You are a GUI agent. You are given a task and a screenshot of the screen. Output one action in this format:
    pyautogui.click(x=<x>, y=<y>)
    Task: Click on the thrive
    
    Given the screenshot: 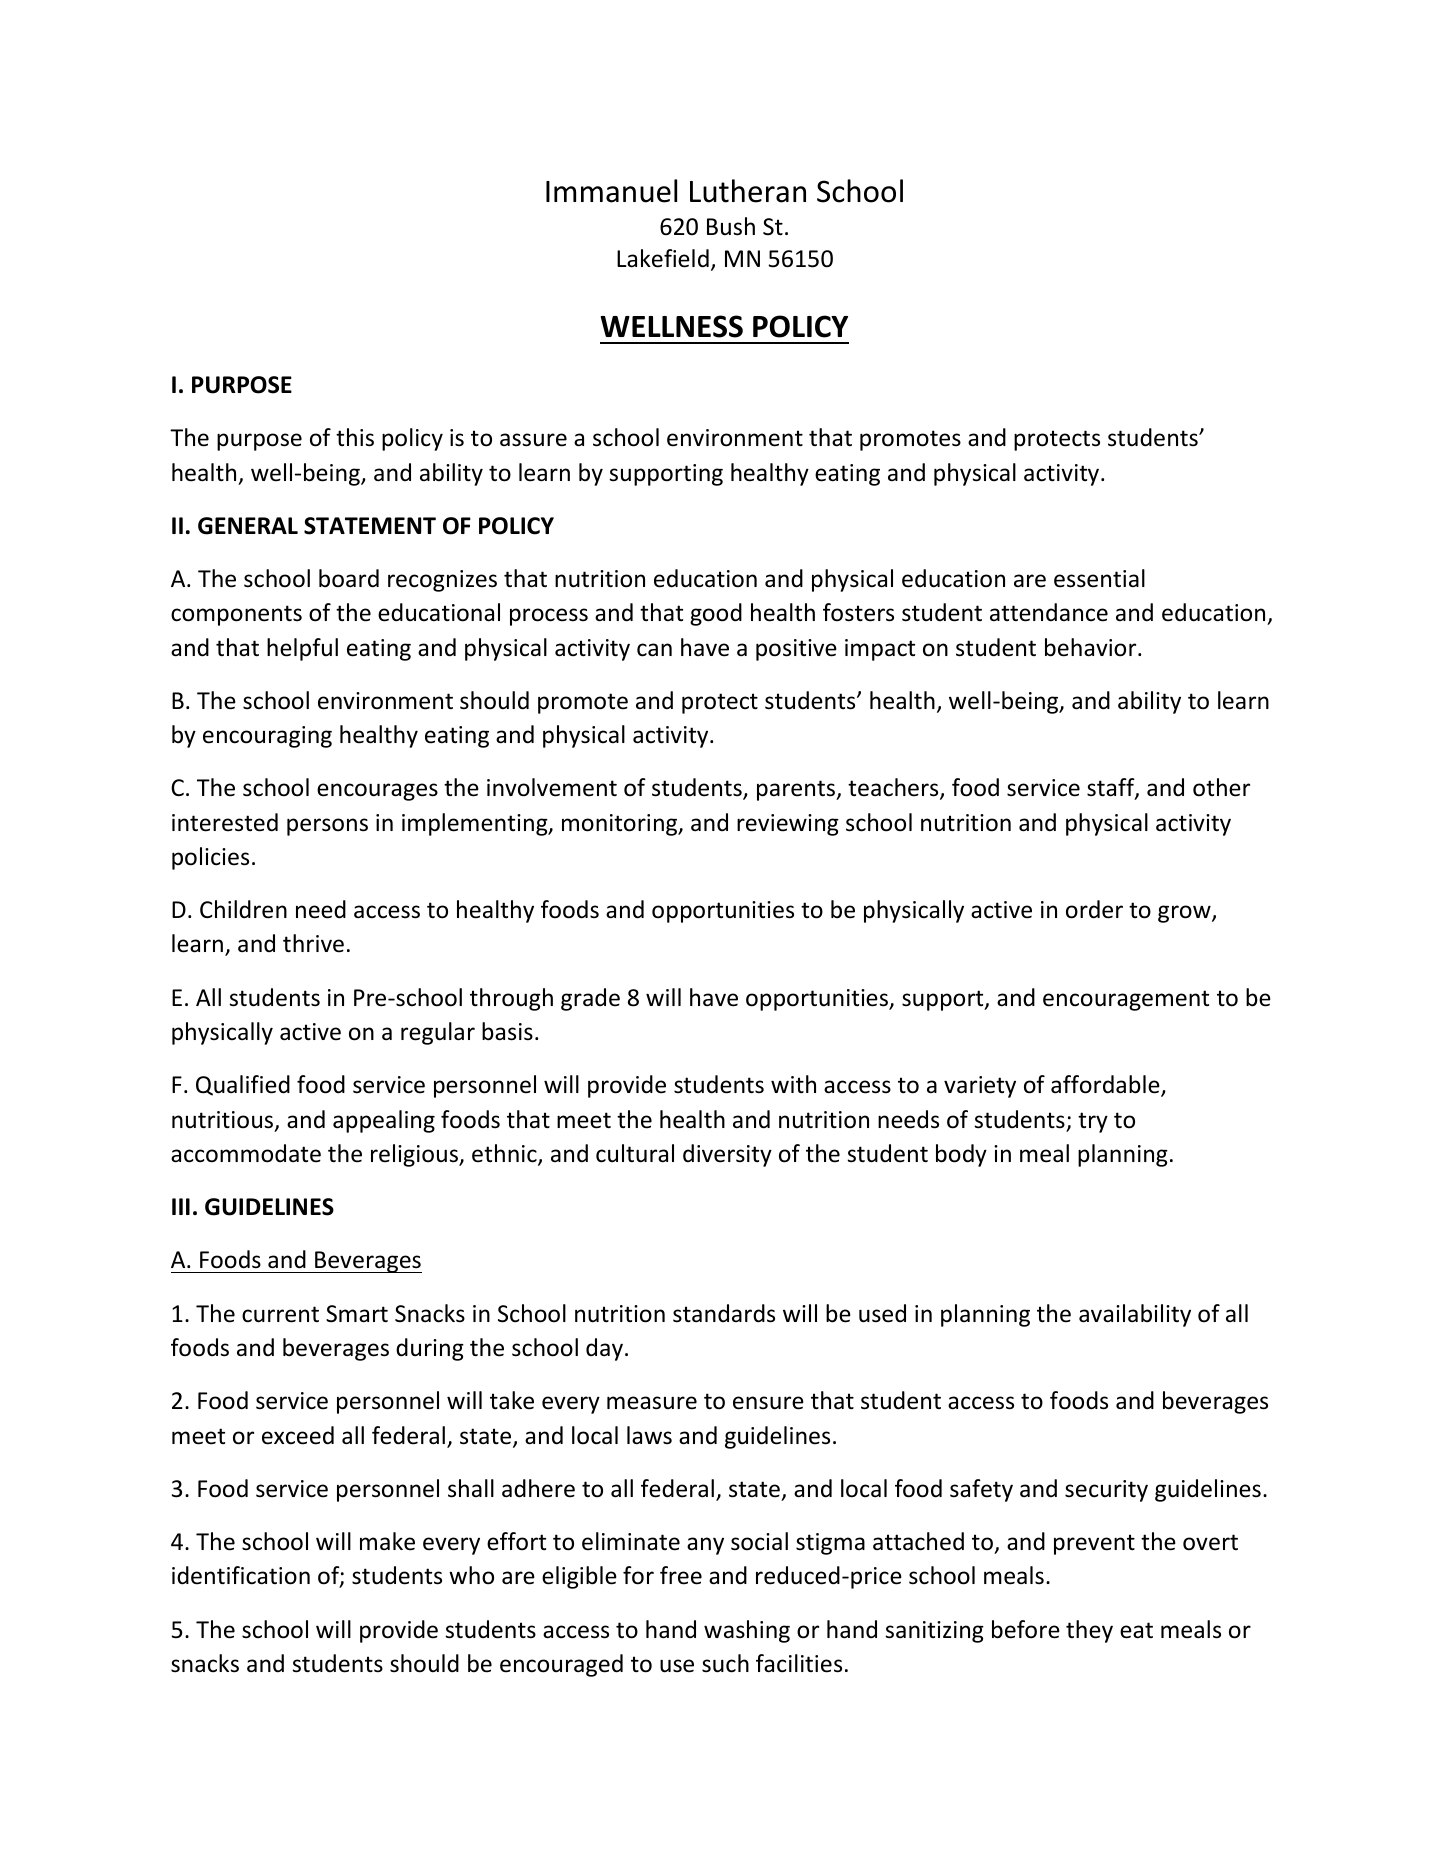 What is the action you would take?
    pyautogui.click(x=313, y=943)
